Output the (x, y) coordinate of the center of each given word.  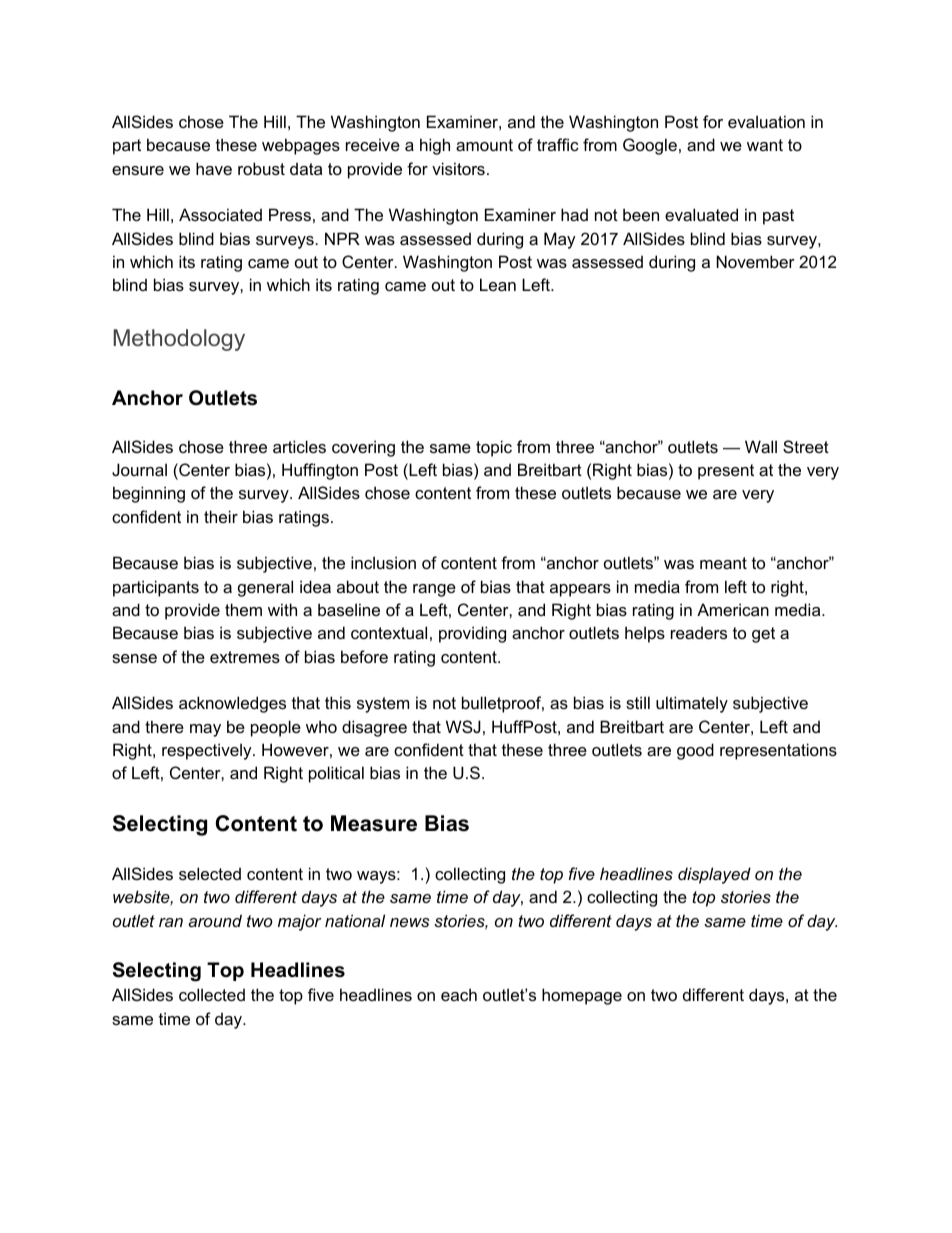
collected (212, 994)
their (221, 516)
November (756, 261)
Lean (498, 284)
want (765, 145)
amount (484, 145)
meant (723, 563)
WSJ (463, 726)
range (434, 590)
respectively (208, 751)
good (695, 751)
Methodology (179, 340)
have (214, 168)
